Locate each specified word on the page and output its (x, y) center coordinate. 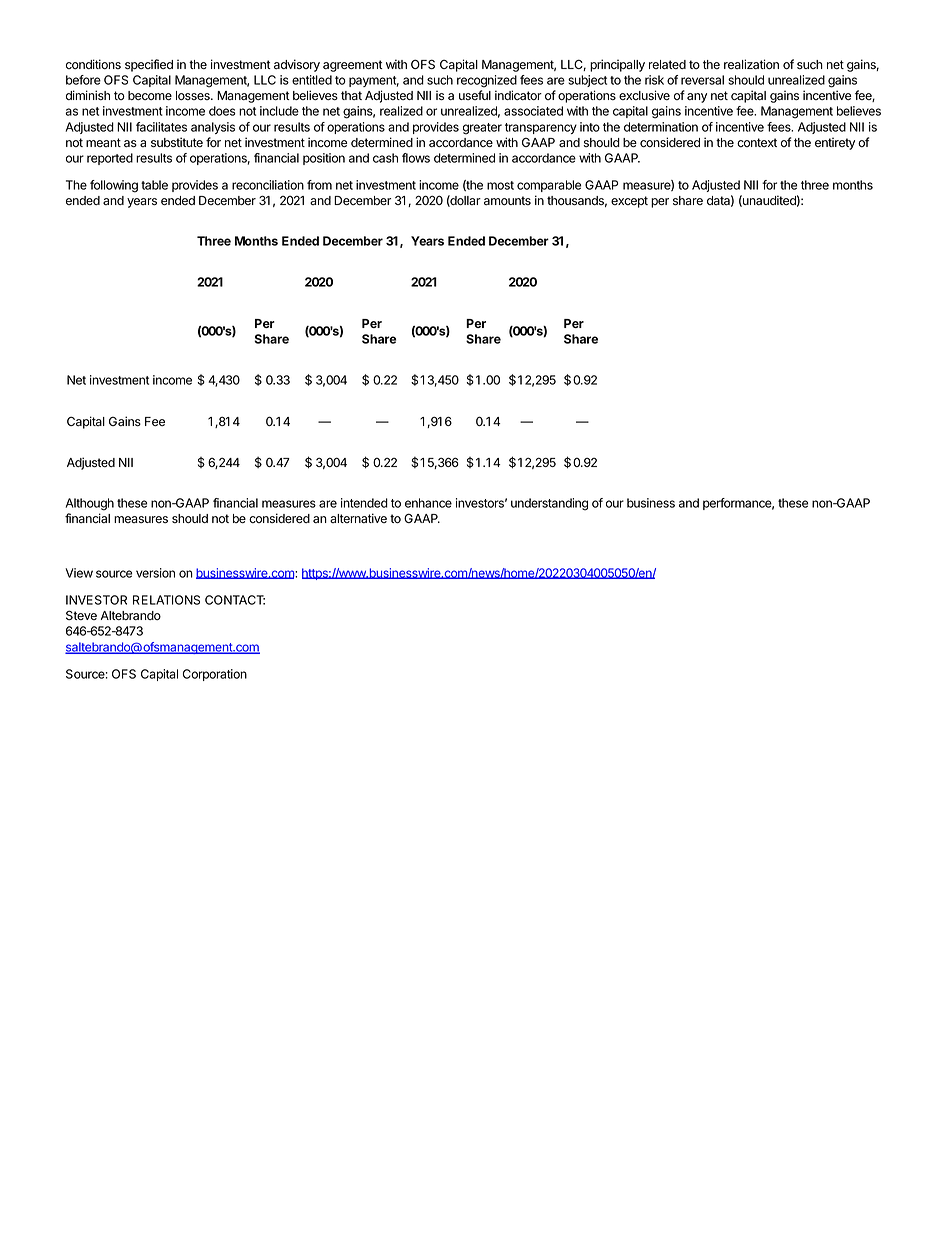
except (629, 202)
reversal (702, 80)
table (154, 185)
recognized (487, 81)
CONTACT (235, 600)
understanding (549, 504)
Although (89, 504)
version (155, 573)
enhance (428, 503)
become (150, 95)
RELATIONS (166, 600)
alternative (358, 518)
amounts (507, 201)
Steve (81, 615)
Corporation (215, 675)
